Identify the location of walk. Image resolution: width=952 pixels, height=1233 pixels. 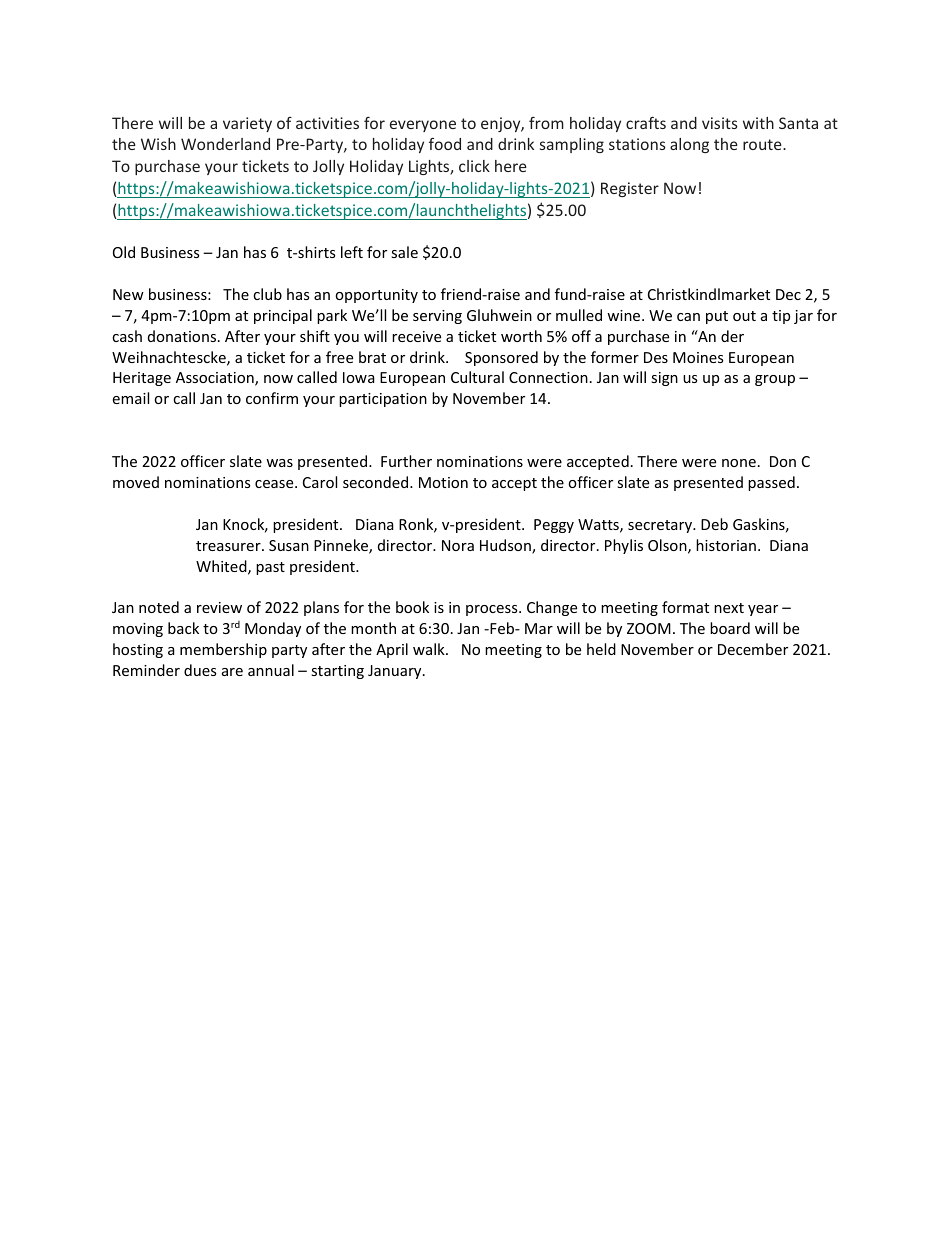
(430, 649).
